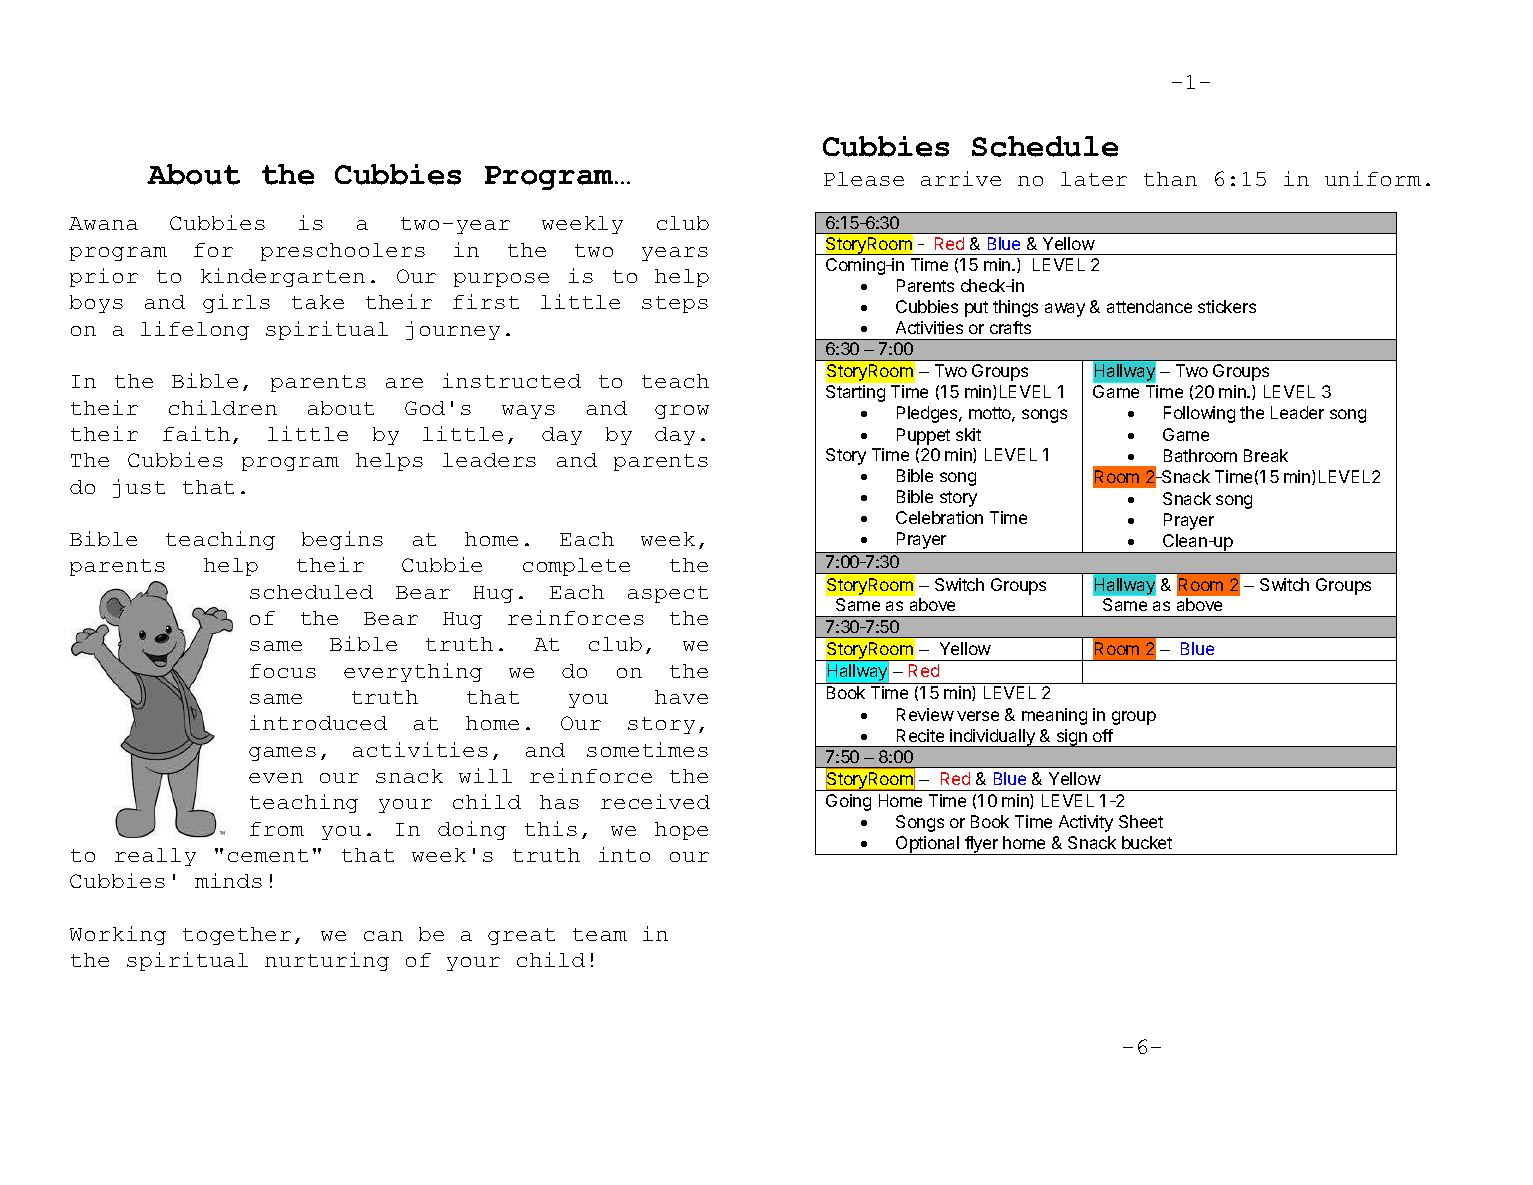  I want to click on Please, so click(864, 179).
